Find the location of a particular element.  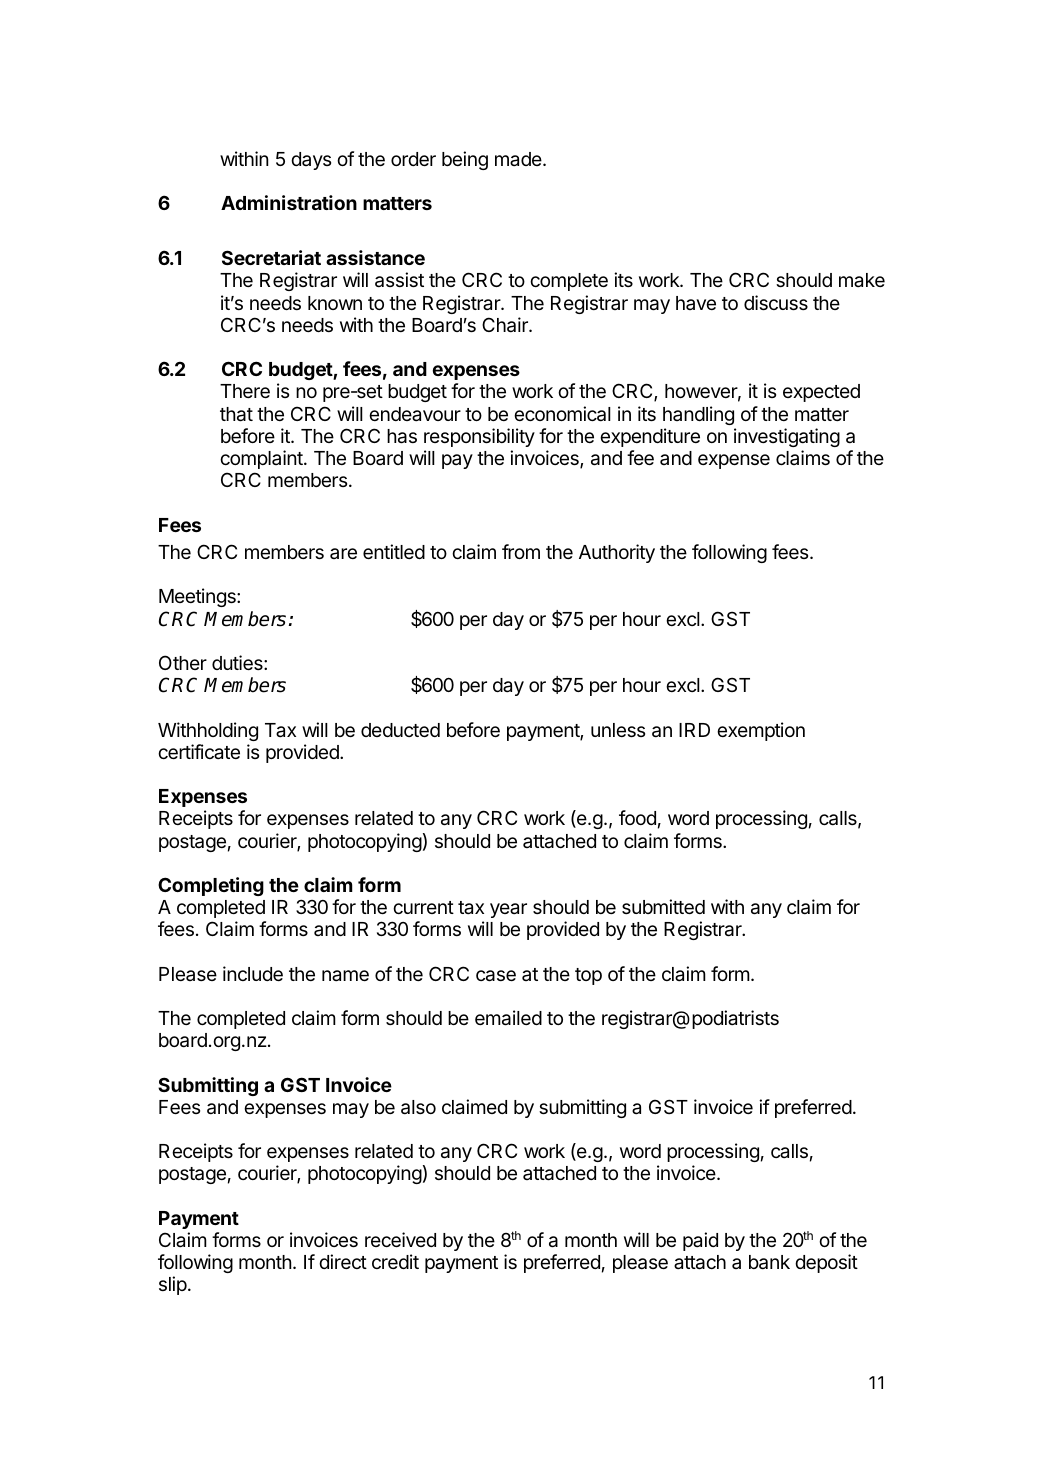

submitted is located at coordinates (663, 906).
